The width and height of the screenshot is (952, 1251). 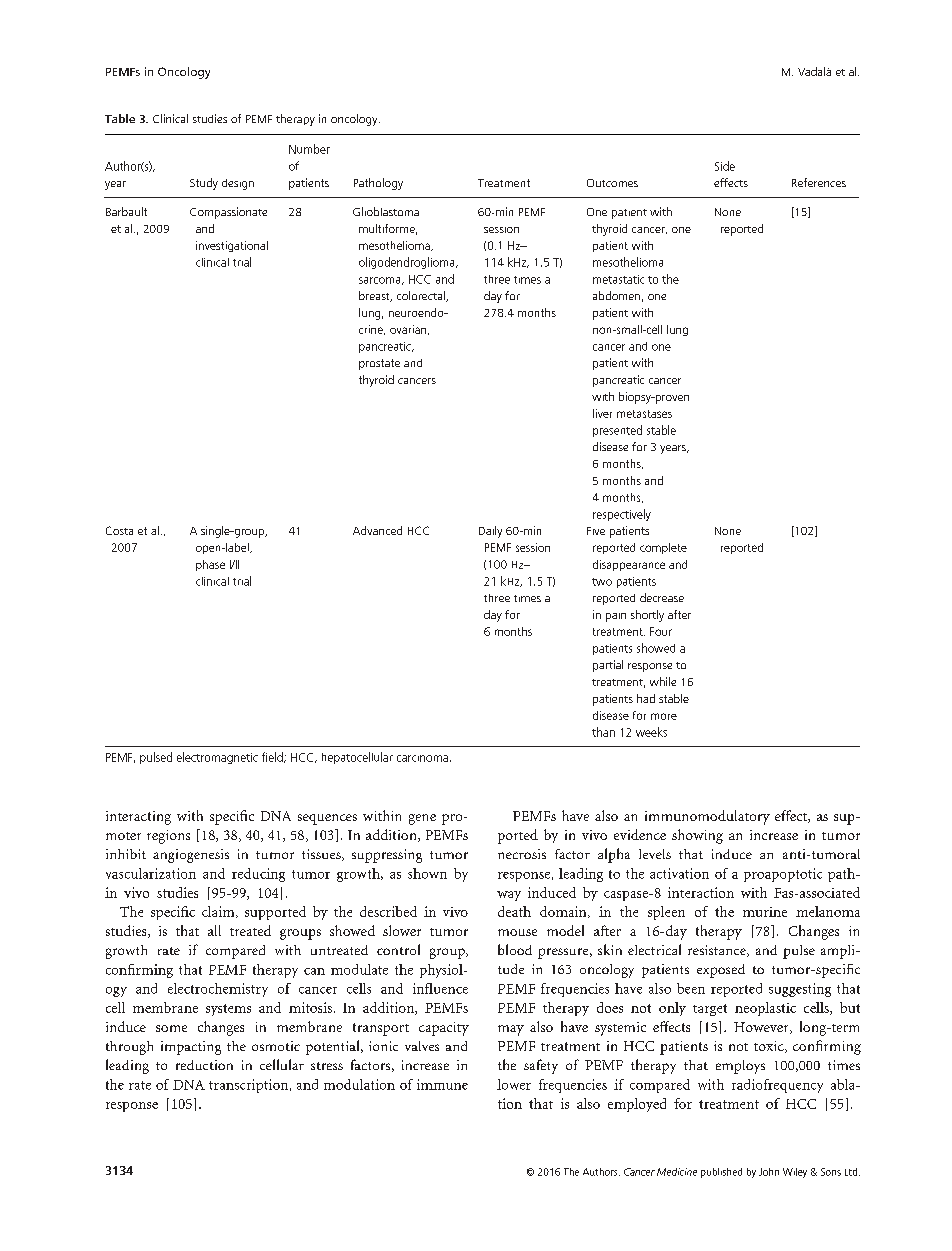 I want to click on prostate, so click(x=379, y=364).
